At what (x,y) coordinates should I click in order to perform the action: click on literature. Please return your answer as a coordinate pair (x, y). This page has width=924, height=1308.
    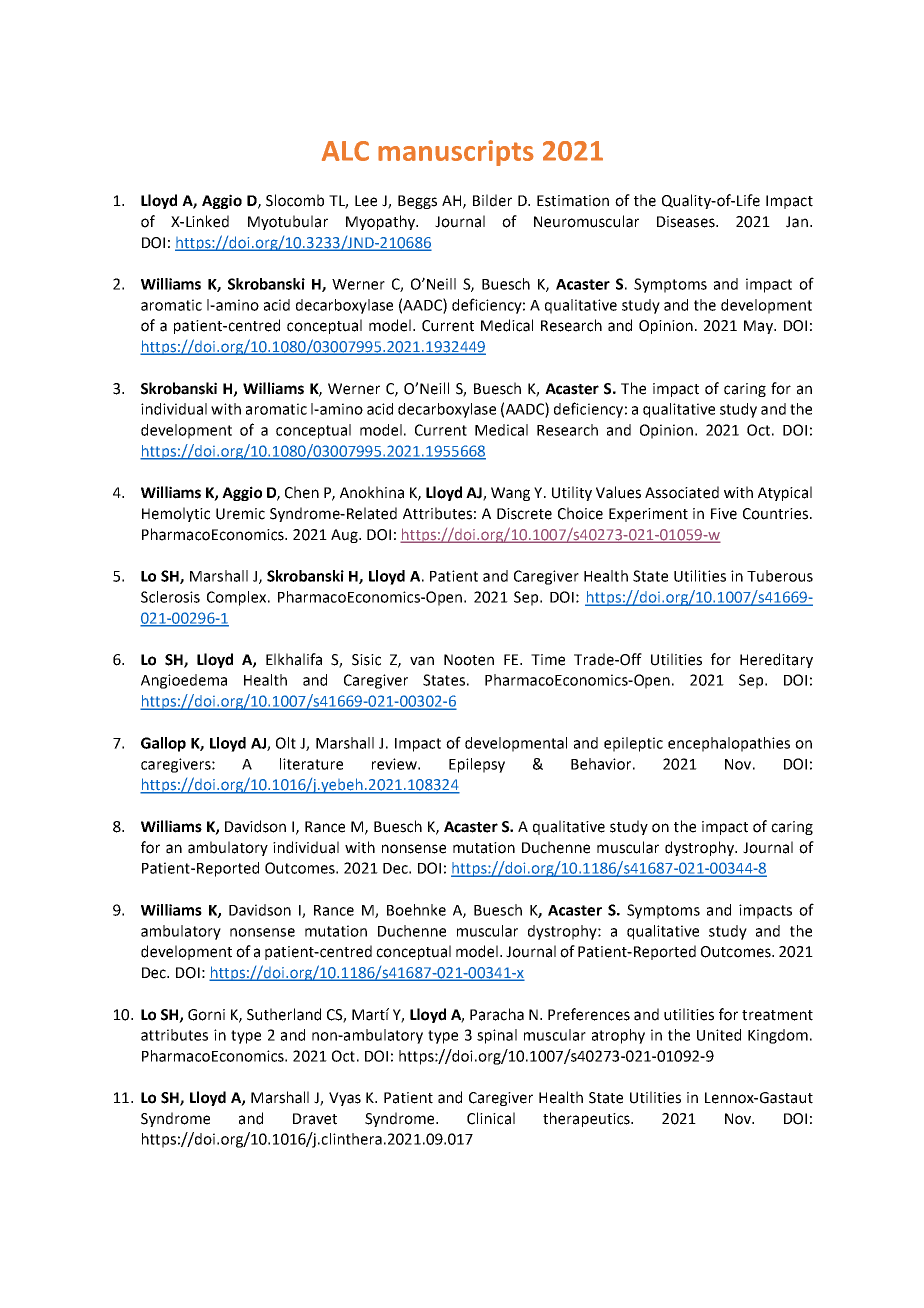
    Looking at the image, I should click on (311, 764).
